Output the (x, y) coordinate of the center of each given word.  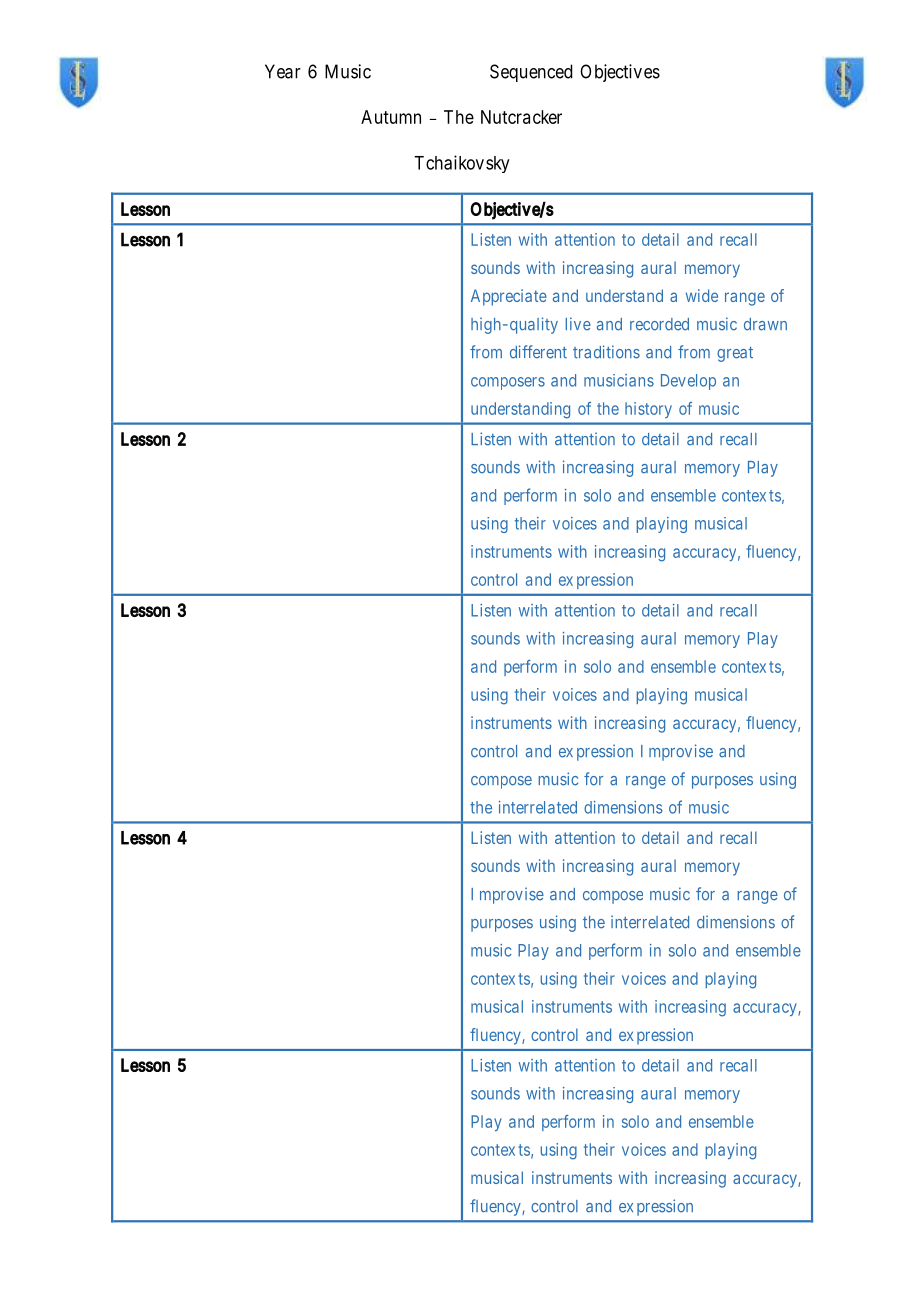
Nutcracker (521, 117)
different (538, 352)
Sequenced (531, 73)
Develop (688, 382)
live (578, 324)
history (648, 410)
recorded (659, 324)
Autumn (391, 117)
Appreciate (509, 297)
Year (283, 71)
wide (702, 295)
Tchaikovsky (462, 164)
